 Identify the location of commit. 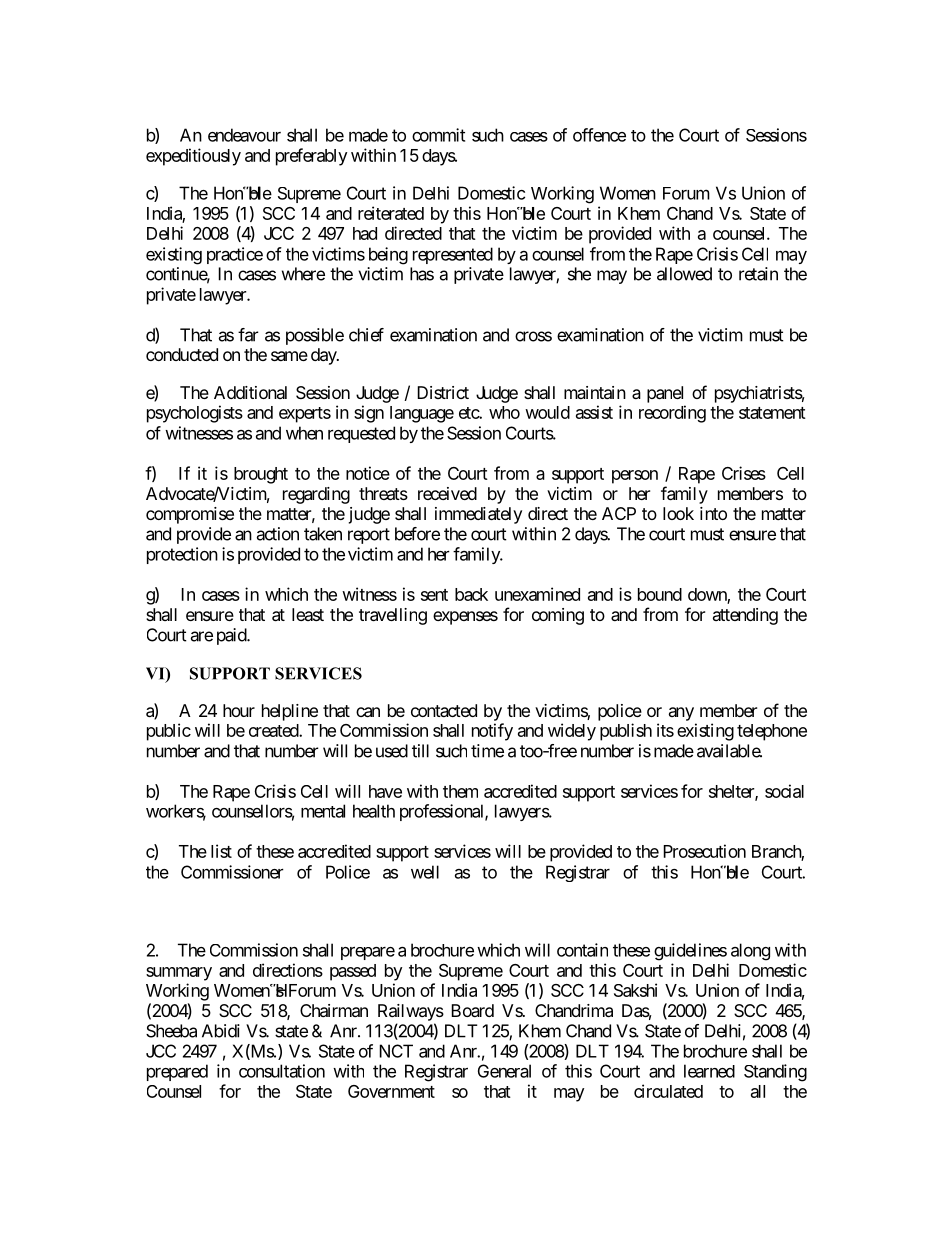
(438, 135).
